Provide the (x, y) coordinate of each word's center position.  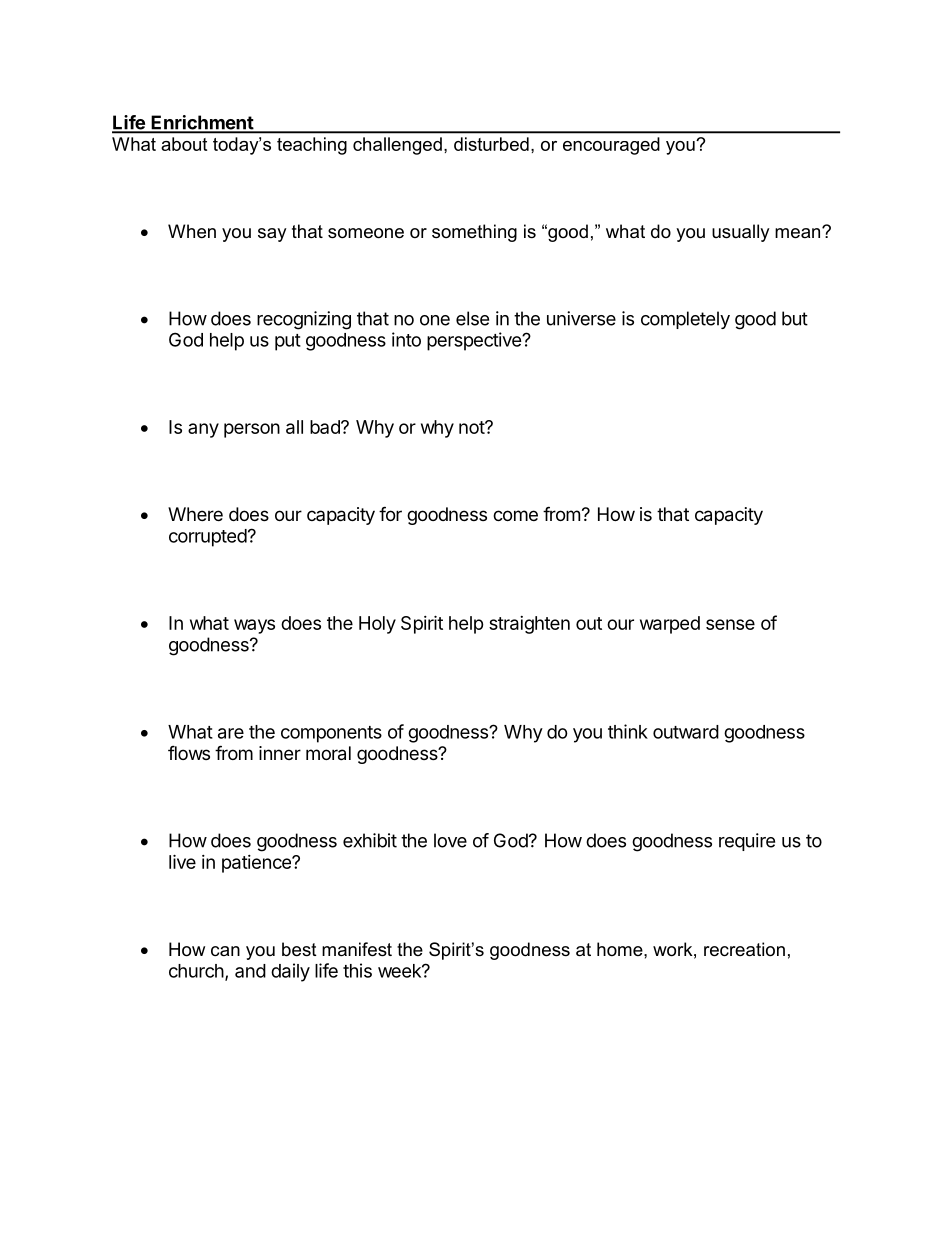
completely (685, 320)
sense (730, 624)
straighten (529, 625)
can (225, 951)
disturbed (491, 144)
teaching (312, 146)
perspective (475, 341)
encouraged (611, 146)
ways (254, 626)
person (252, 430)
